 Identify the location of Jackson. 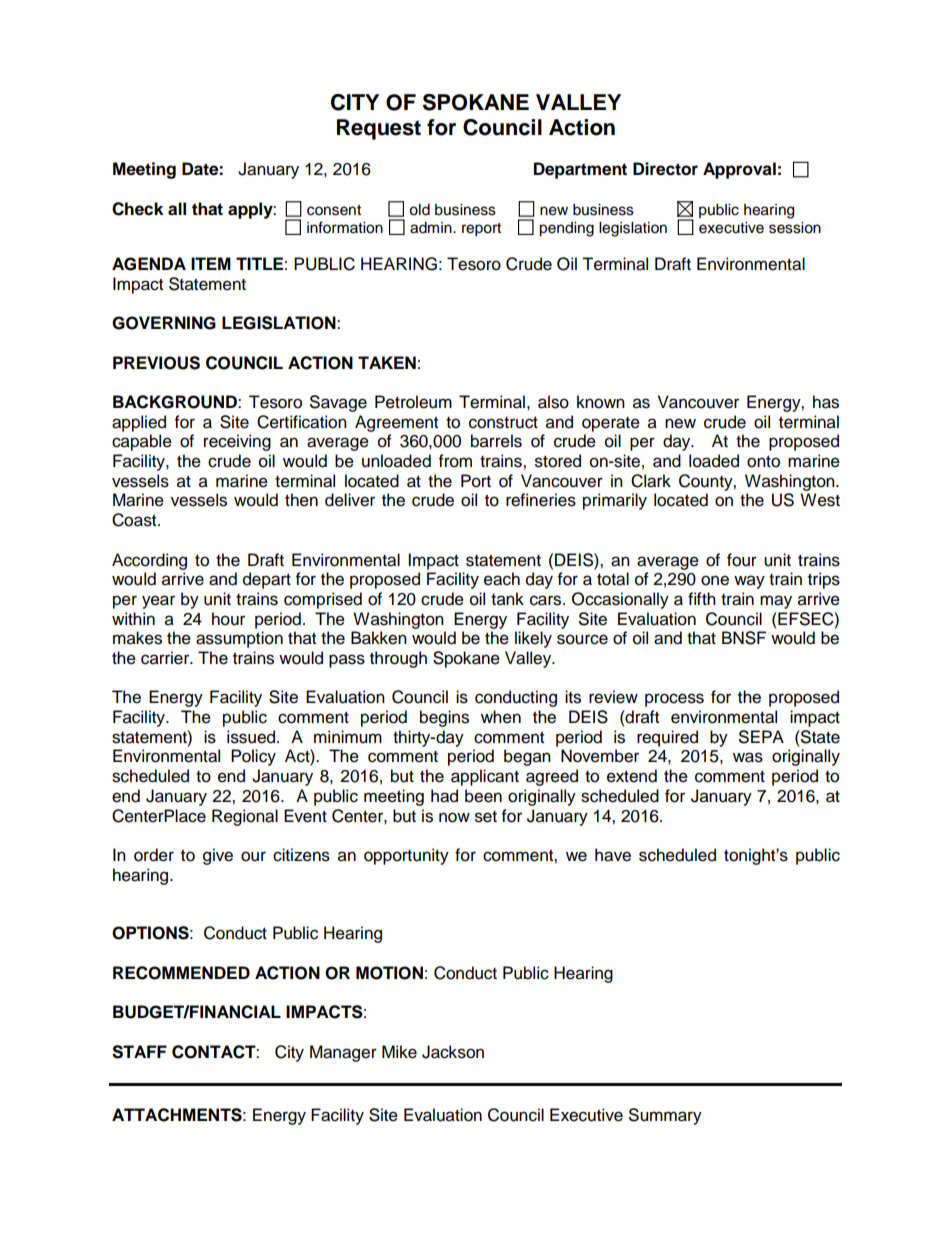
(453, 1052).
